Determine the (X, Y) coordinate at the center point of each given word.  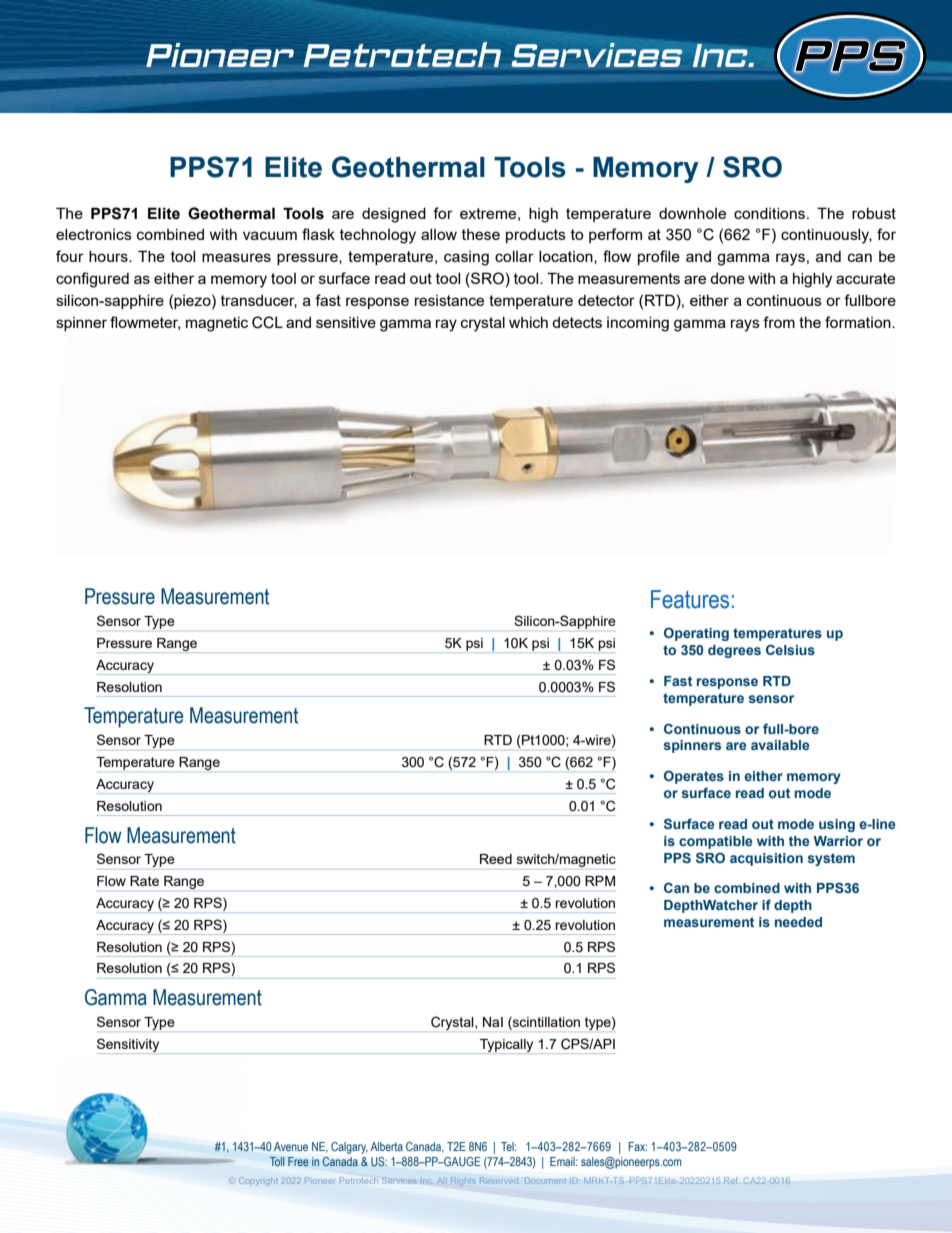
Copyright (259, 1181)
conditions (771, 213)
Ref (732, 1180)
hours (109, 256)
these (481, 234)
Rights (463, 1180)
